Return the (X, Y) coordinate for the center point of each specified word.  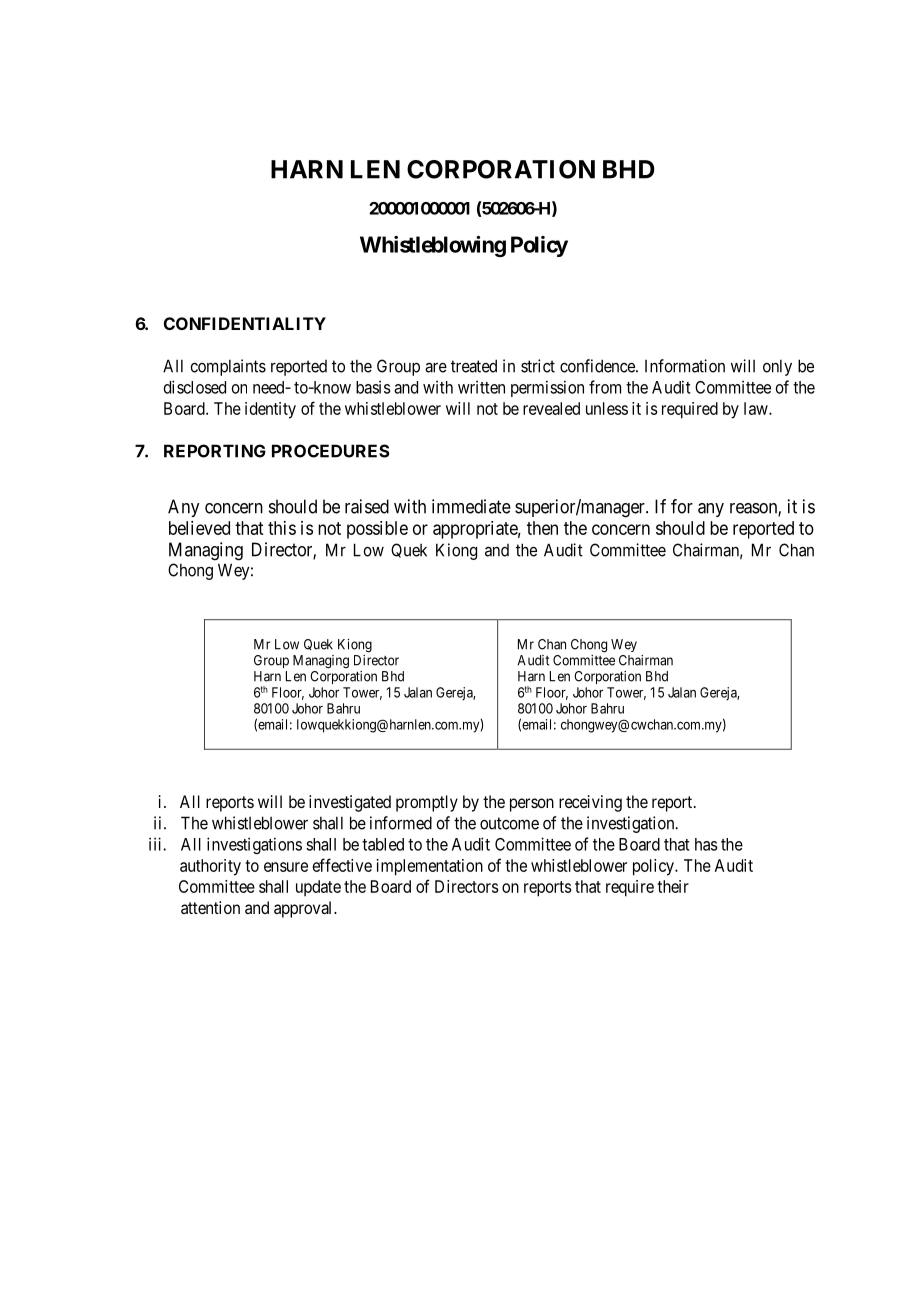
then (542, 528)
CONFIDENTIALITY (245, 323)
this (282, 528)
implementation (430, 867)
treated (474, 366)
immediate (471, 506)
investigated (350, 803)
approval (304, 909)
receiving (590, 803)
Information (685, 366)
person (532, 805)
